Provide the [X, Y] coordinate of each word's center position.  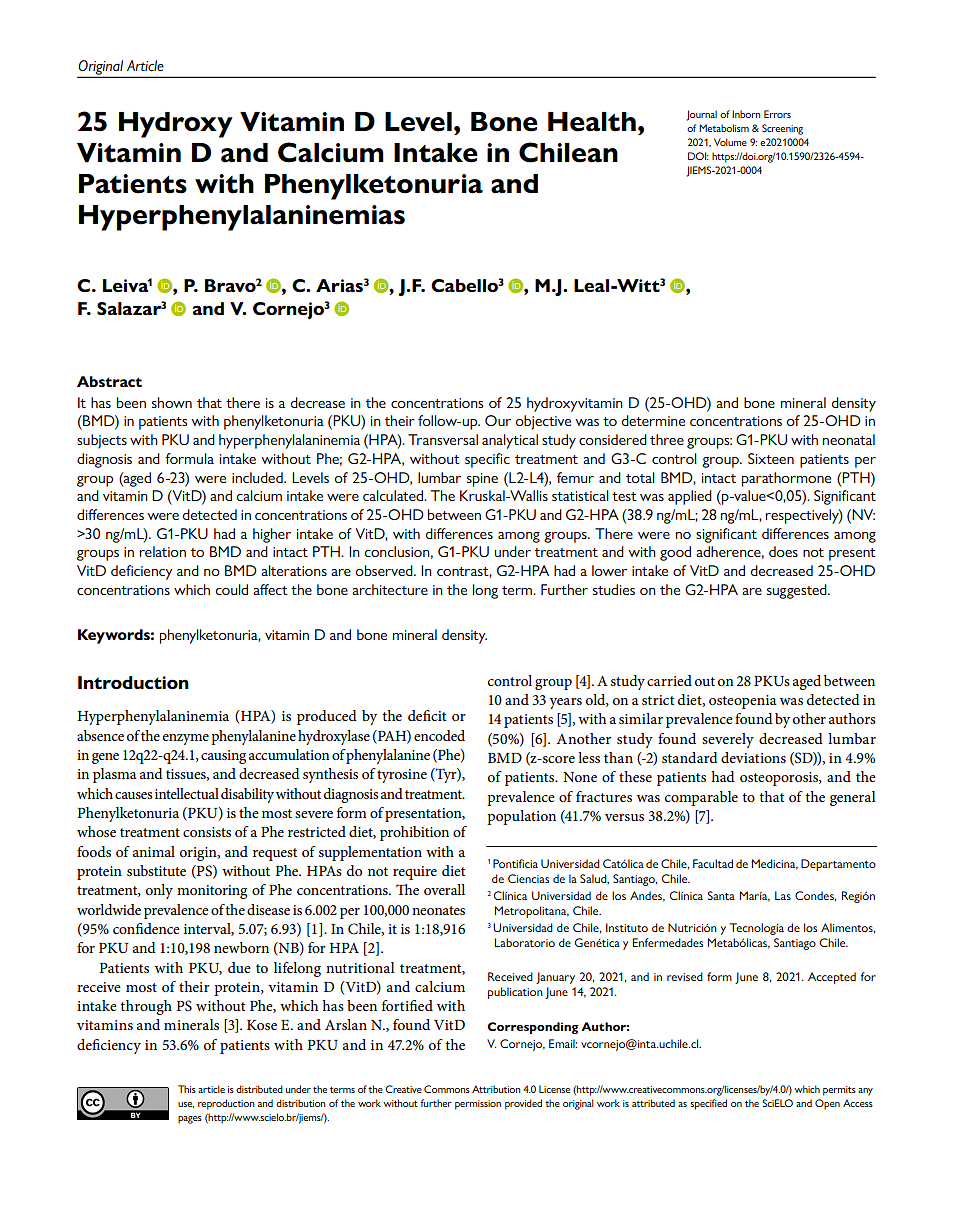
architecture [390, 589]
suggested [798, 591]
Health [592, 122]
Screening [782, 129]
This [187, 1089]
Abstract [109, 381]
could [232, 589]
